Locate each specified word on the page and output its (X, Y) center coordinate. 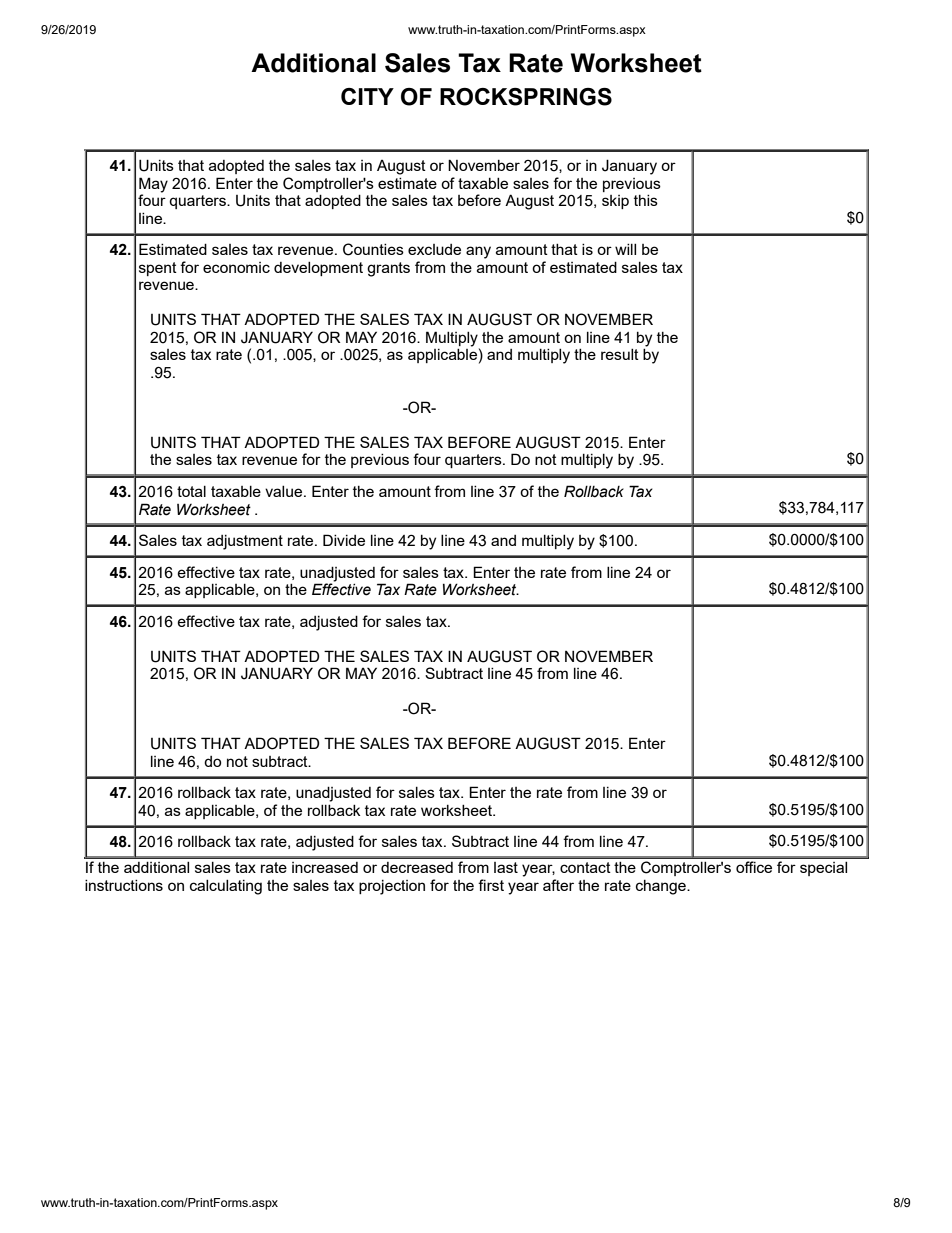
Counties (373, 249)
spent (158, 269)
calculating (226, 887)
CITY (367, 96)
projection (392, 887)
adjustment (245, 542)
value (285, 491)
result (620, 354)
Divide (344, 540)
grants (388, 269)
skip (615, 202)
